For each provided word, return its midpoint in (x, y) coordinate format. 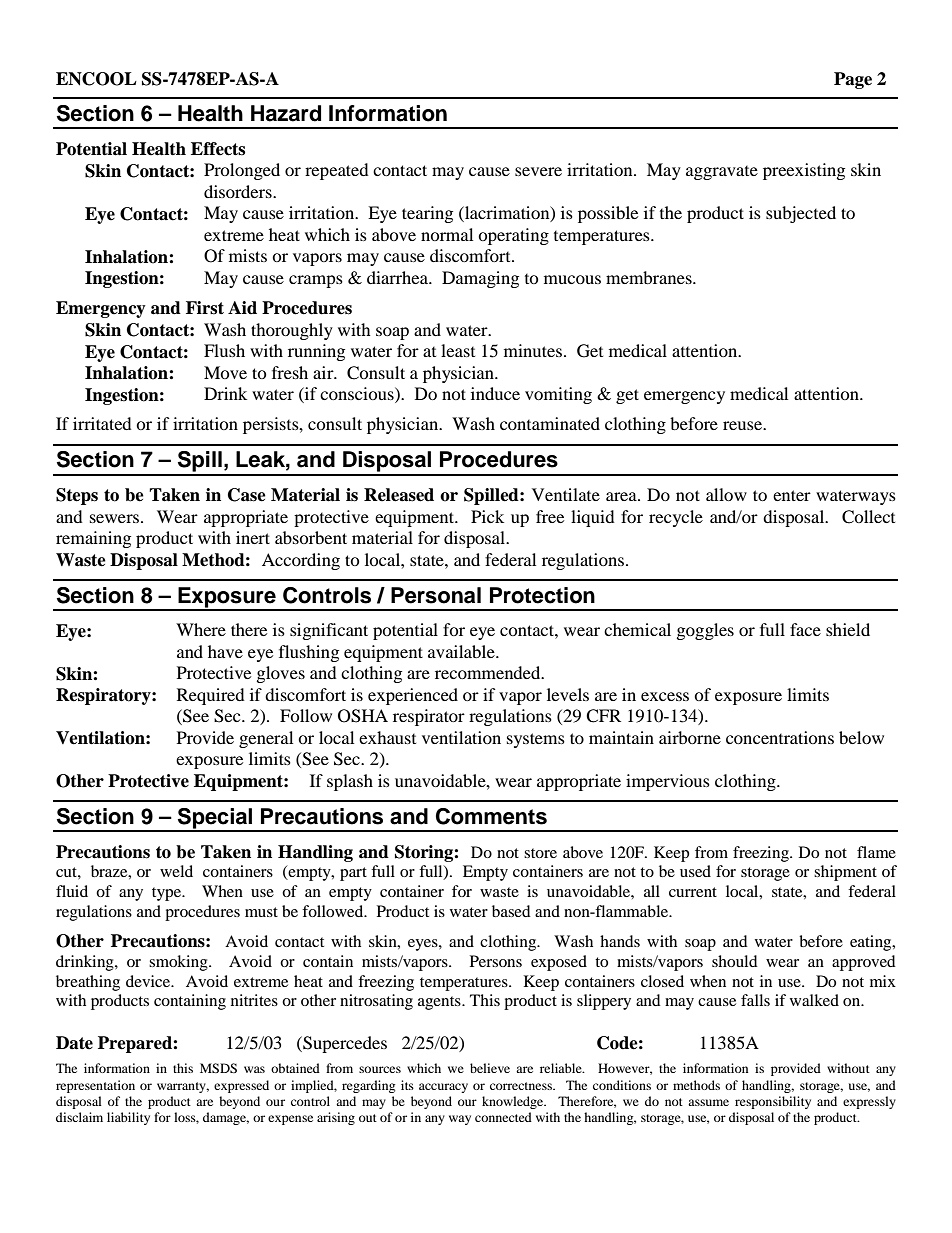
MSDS (218, 1068)
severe (538, 171)
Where (201, 629)
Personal (436, 595)
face (805, 629)
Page (853, 80)
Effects (218, 149)
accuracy (443, 1088)
